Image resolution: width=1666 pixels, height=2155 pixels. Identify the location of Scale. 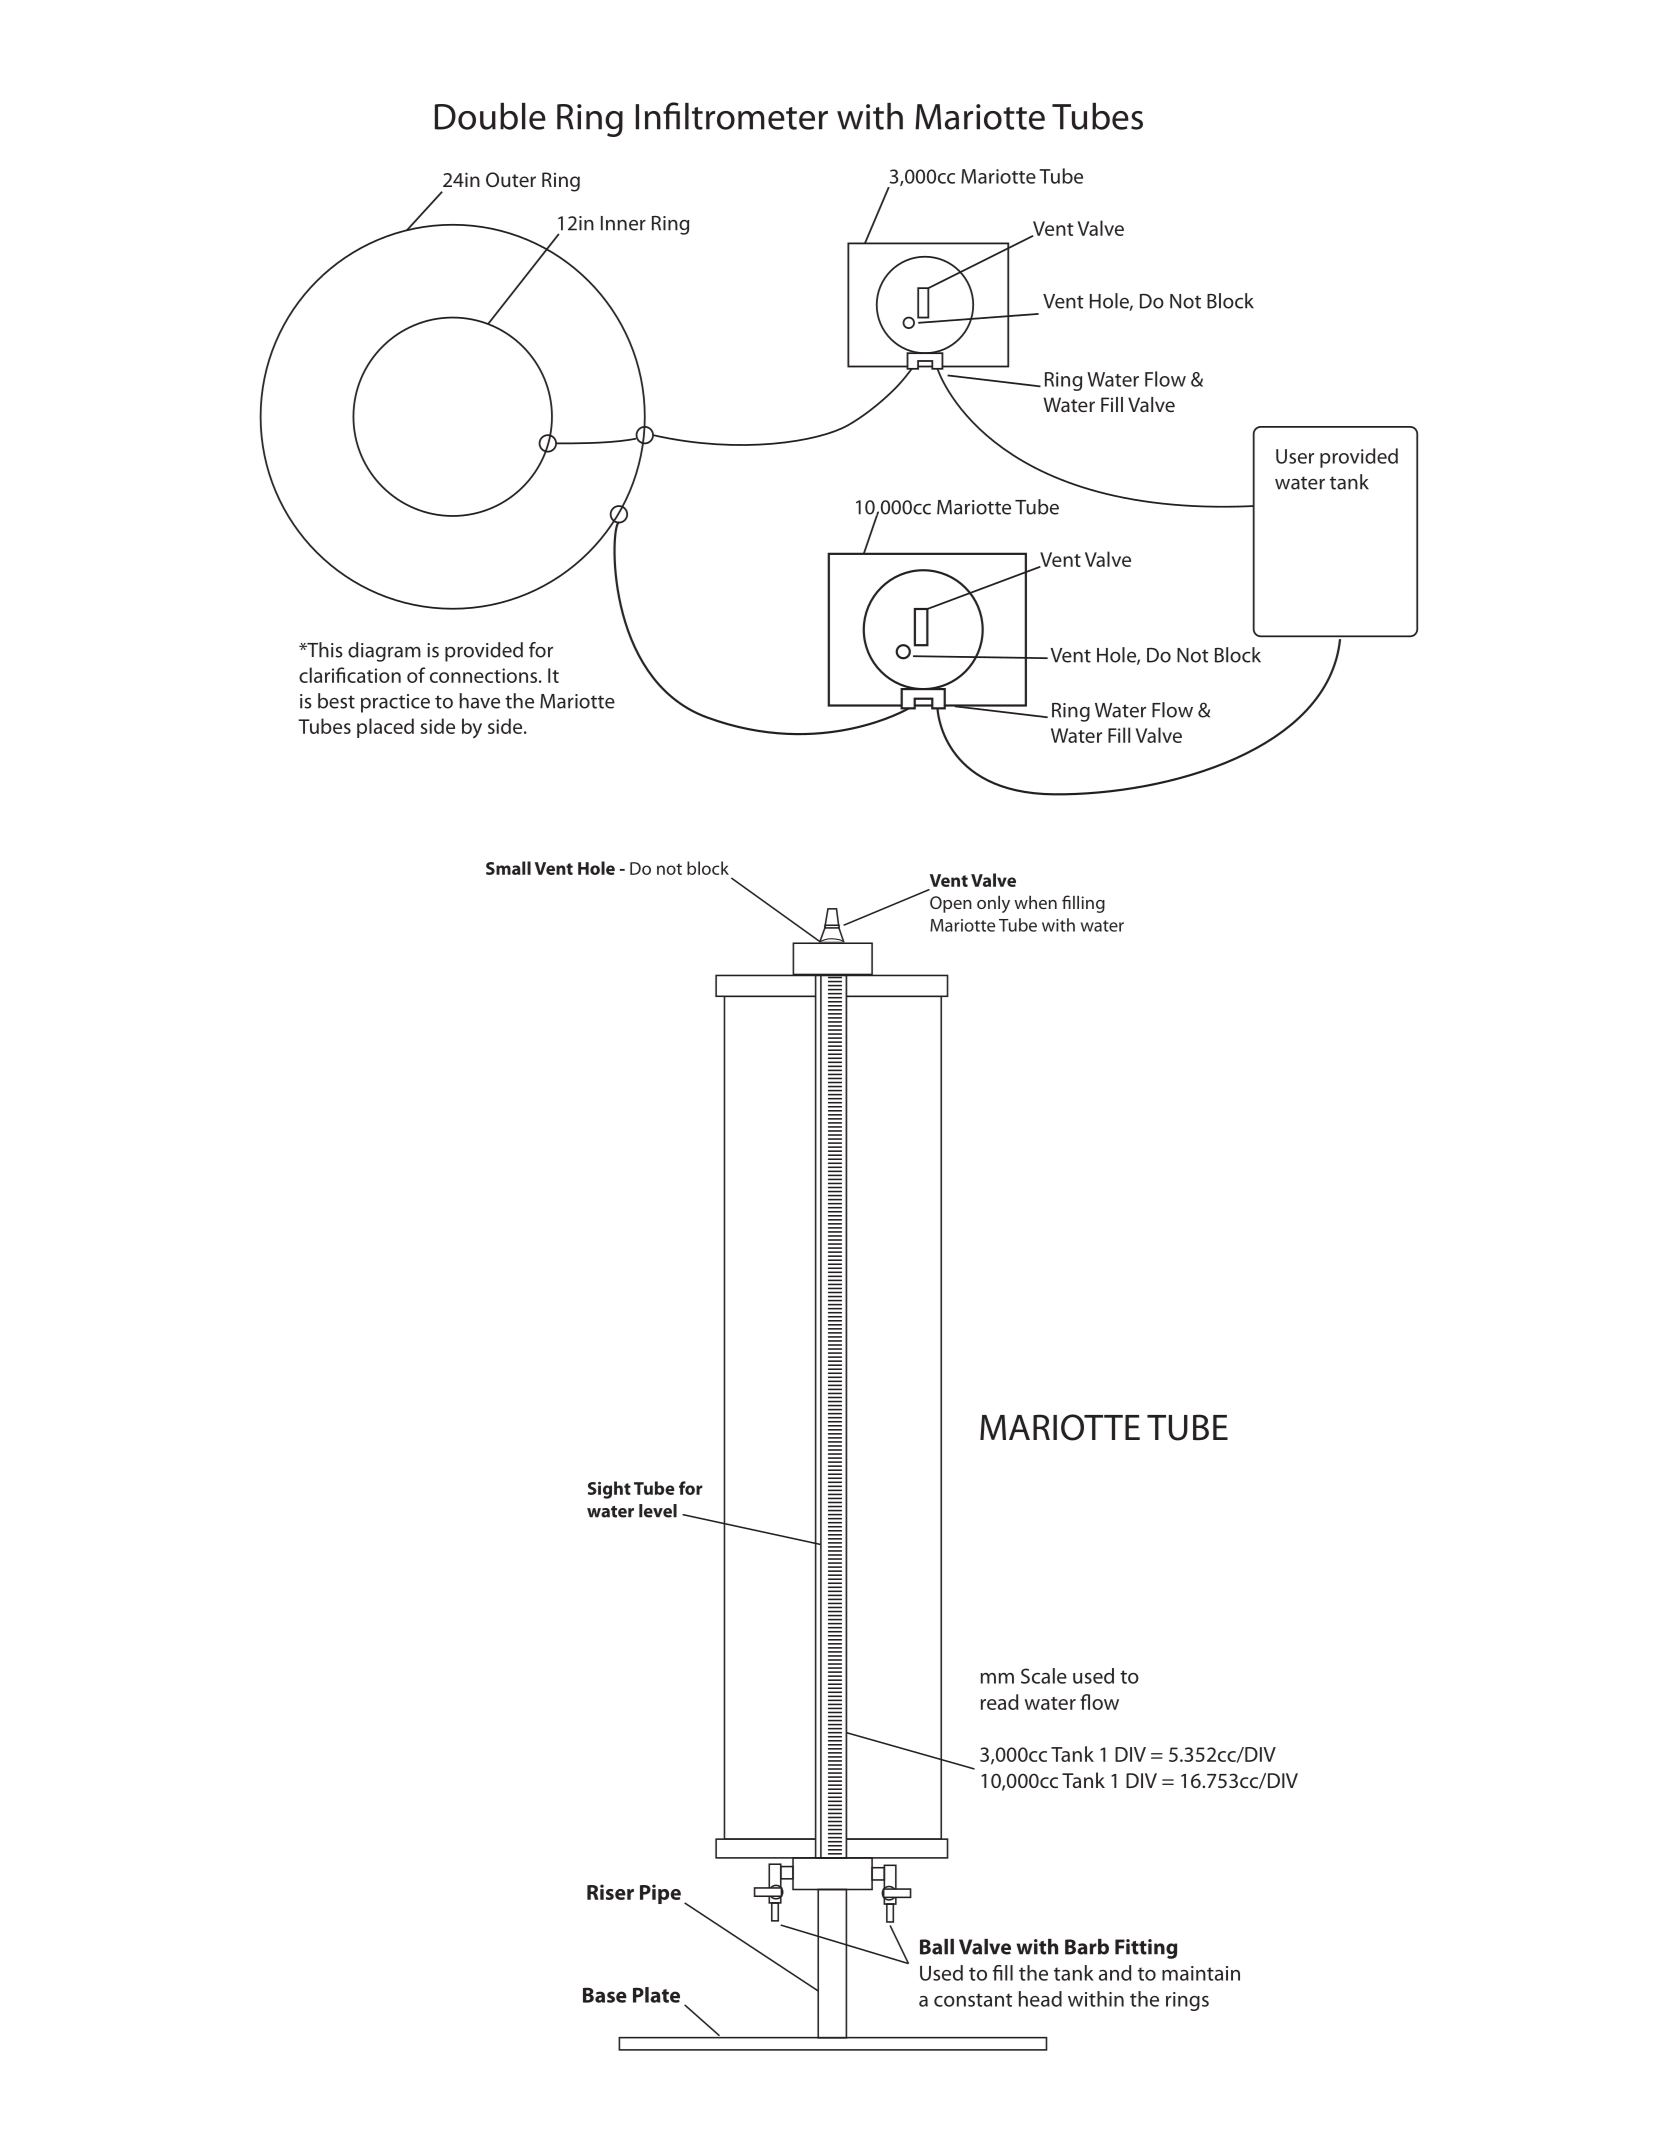
(1044, 1676).
